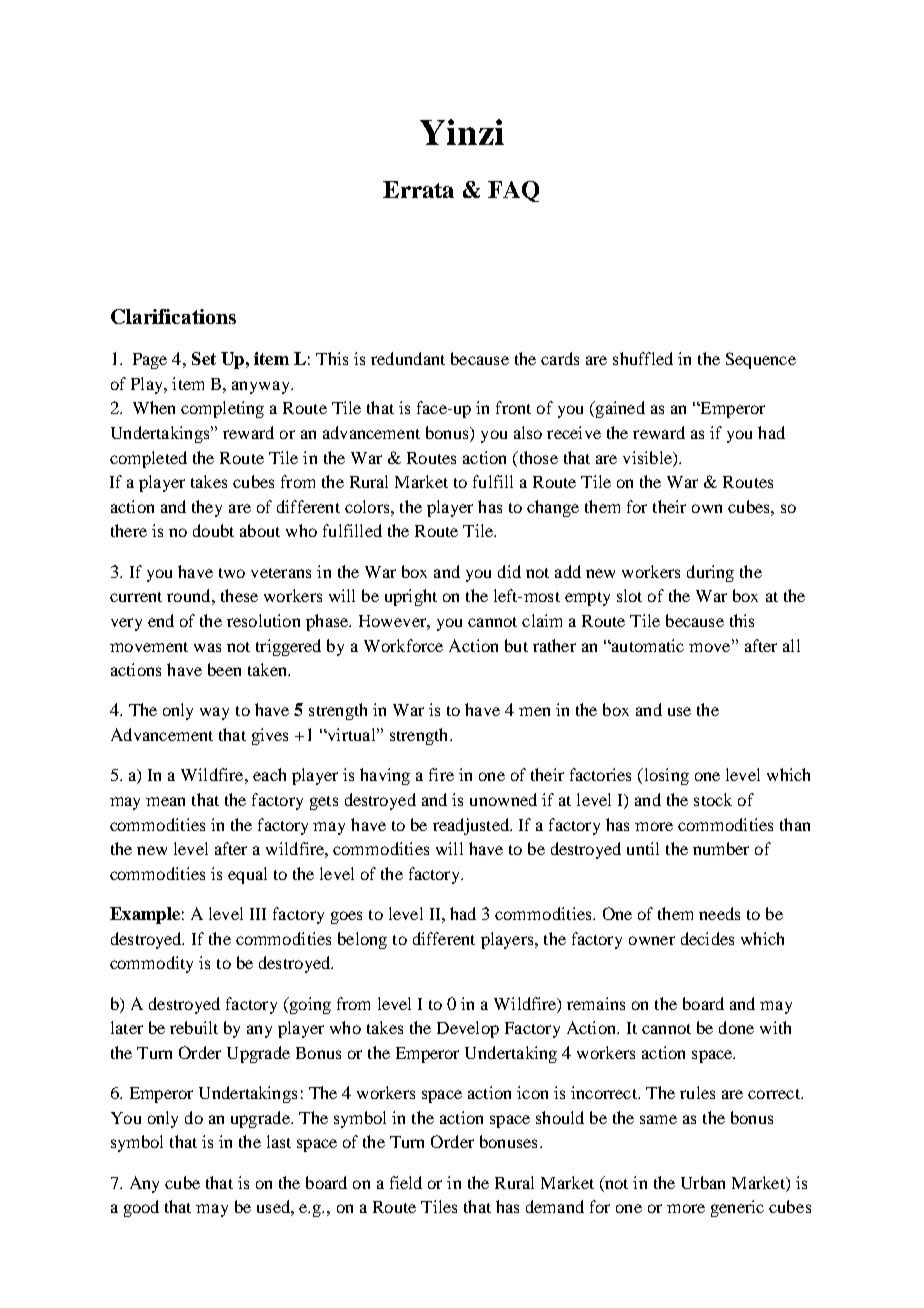 The width and height of the page is (924, 1308). What do you see at coordinates (411, 597) in the page?
I see `upright` at bounding box center [411, 597].
